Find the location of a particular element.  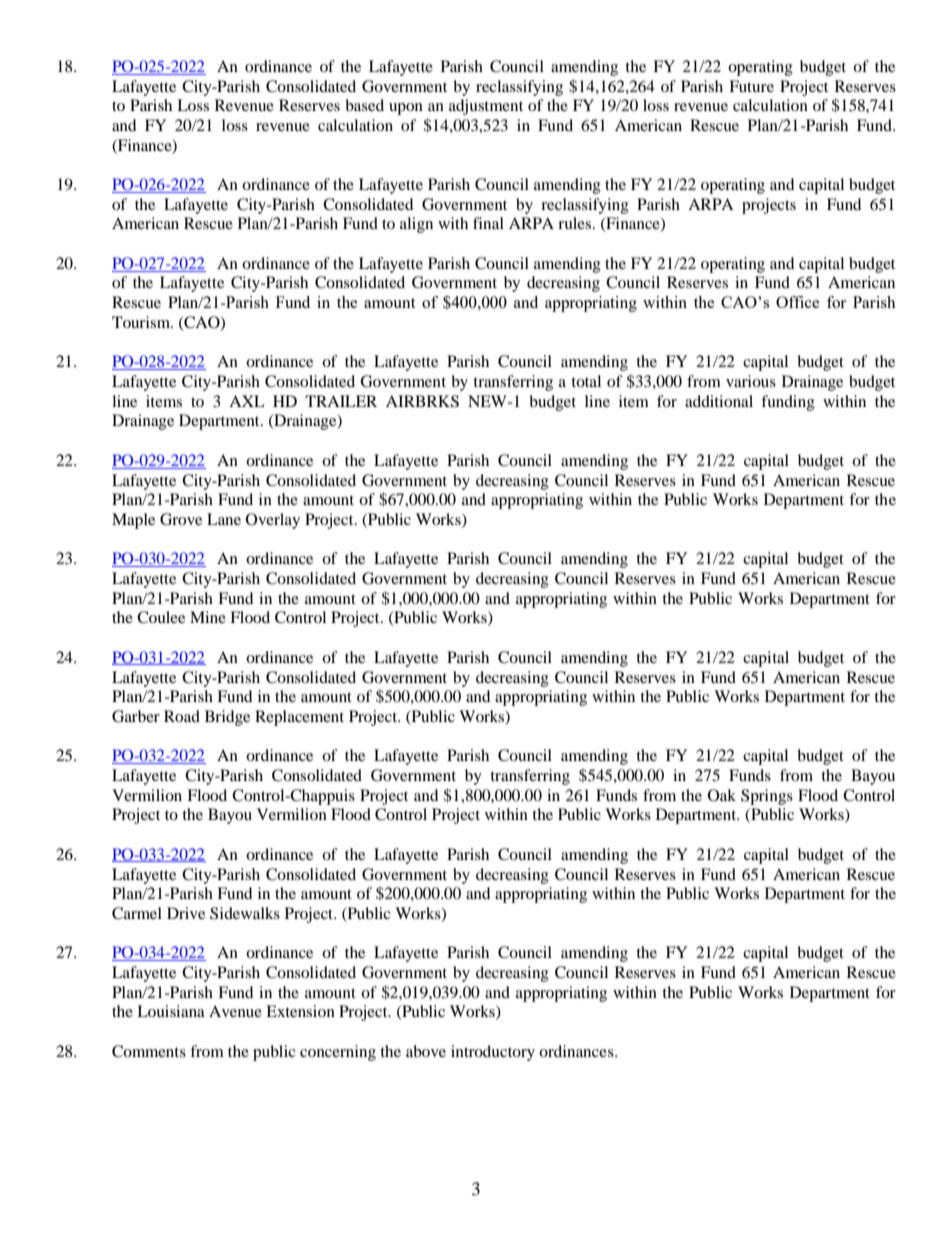

Bridge is located at coordinates (227, 718).
